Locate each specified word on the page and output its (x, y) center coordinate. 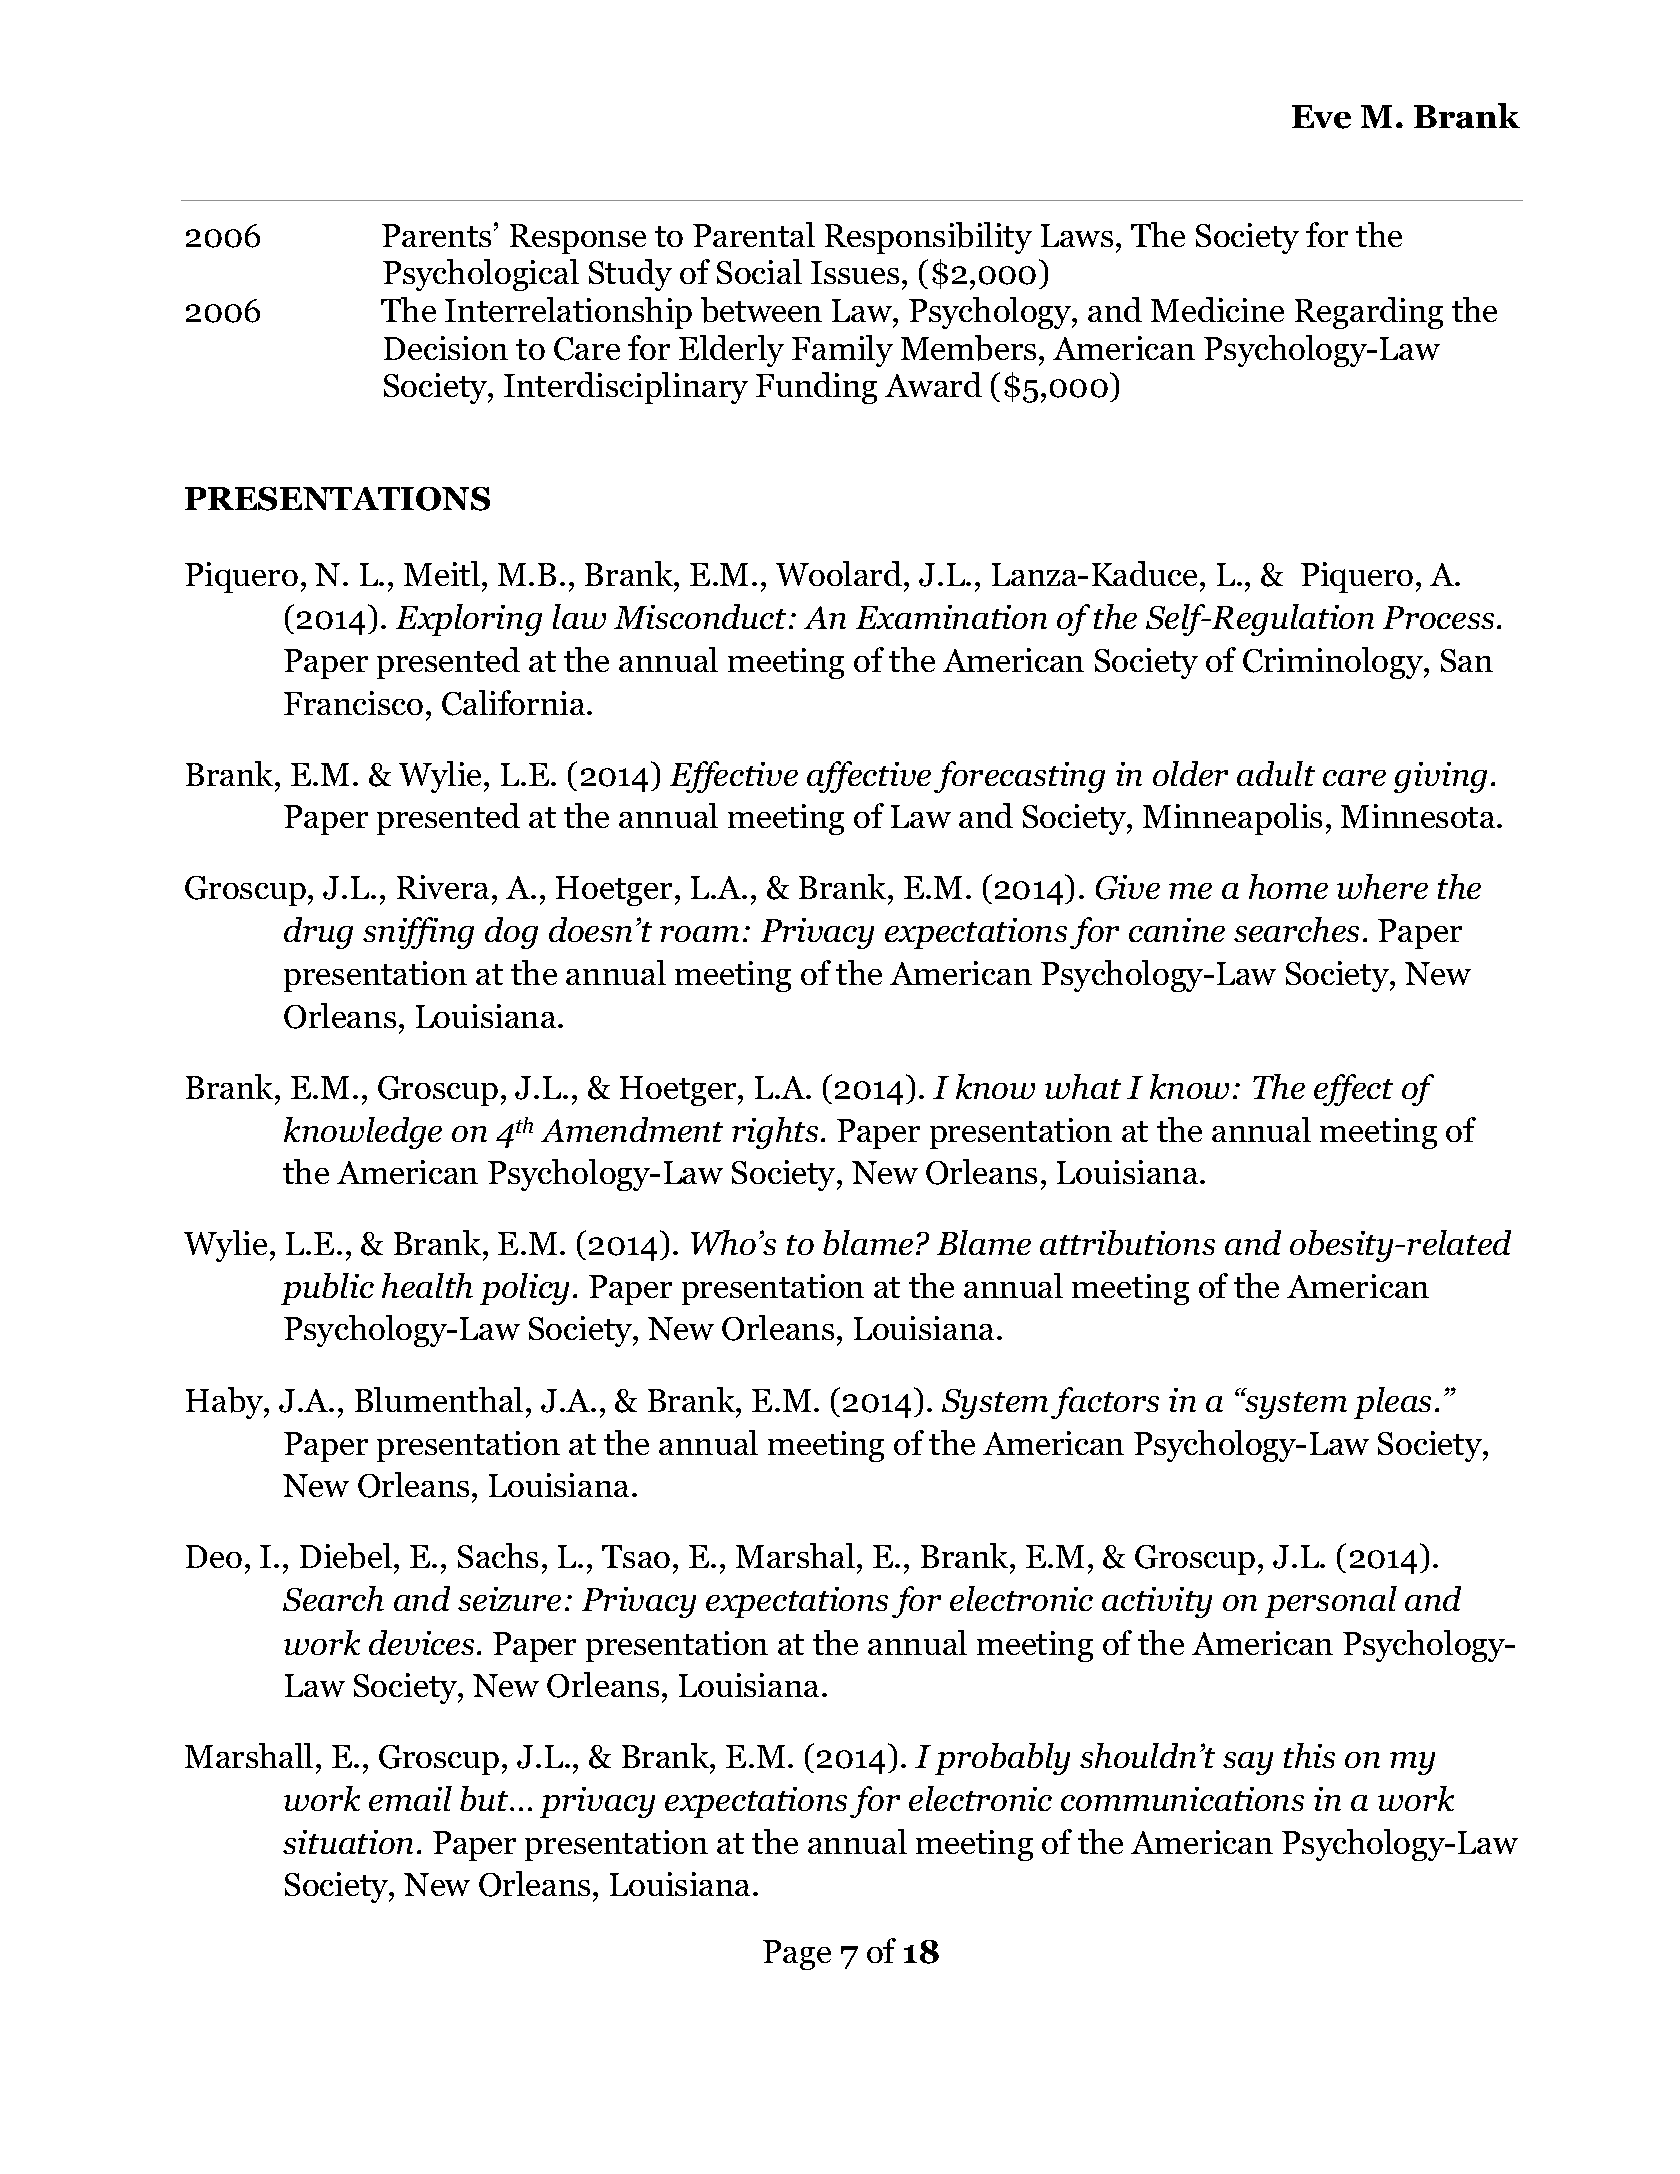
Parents (436, 235)
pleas (1392, 1403)
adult (1276, 773)
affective (869, 777)
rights (775, 1133)
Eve (1321, 117)
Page (797, 1955)
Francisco (353, 703)
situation (348, 1842)
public (327, 1289)
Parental (754, 234)
